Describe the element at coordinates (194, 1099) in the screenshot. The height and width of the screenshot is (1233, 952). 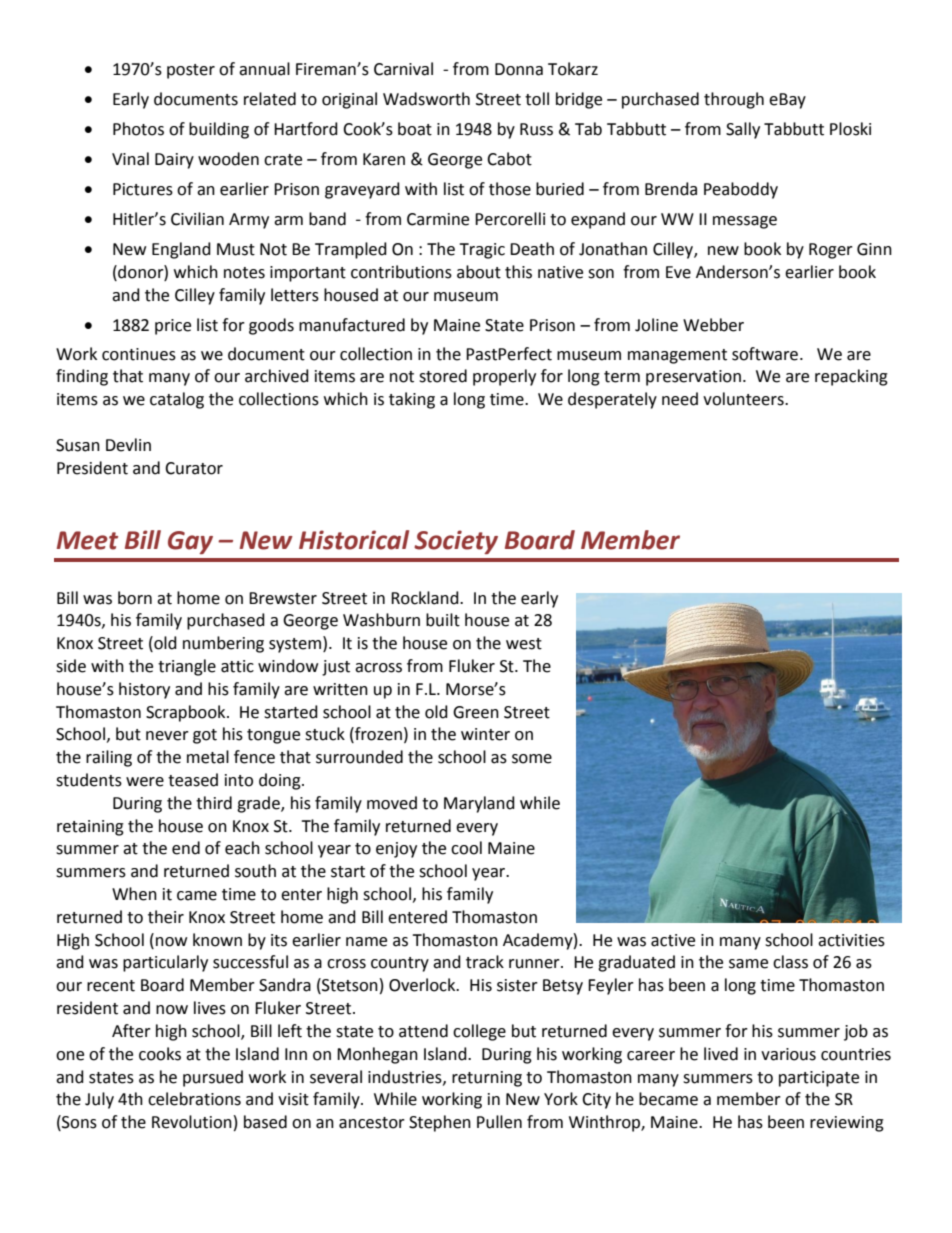
I see `celebrations` at that location.
